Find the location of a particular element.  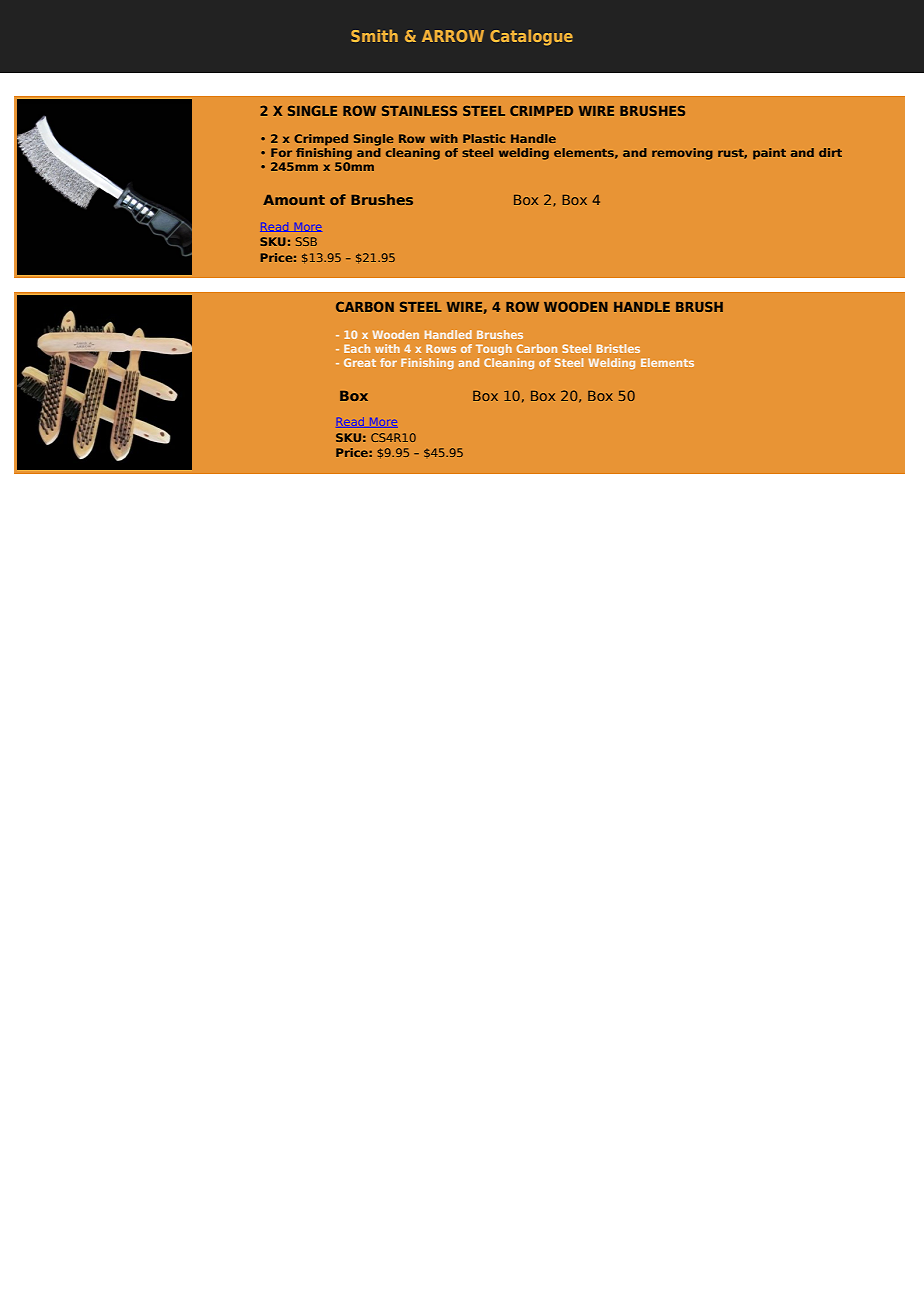

SSB is located at coordinates (306, 241).
